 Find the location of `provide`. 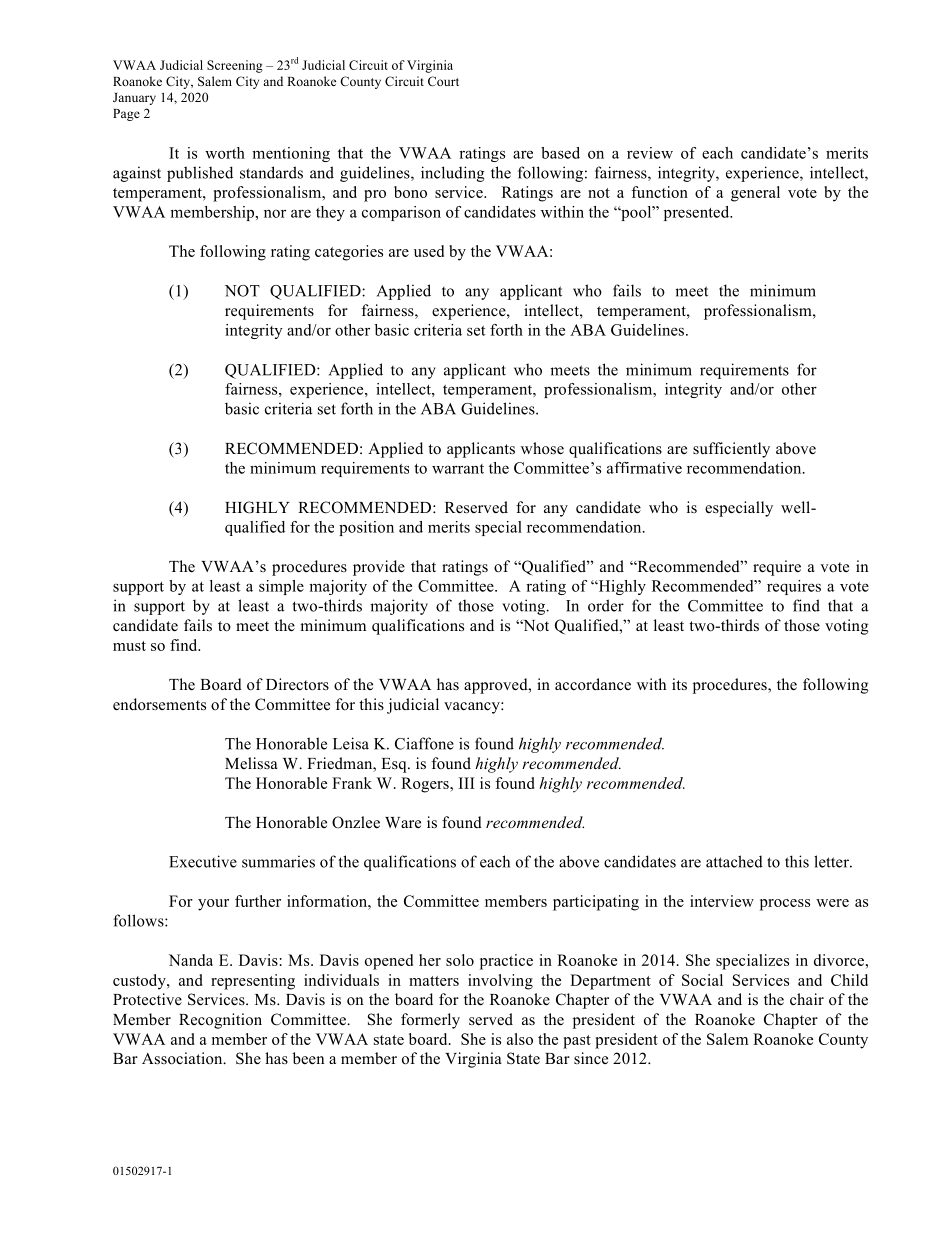

provide is located at coordinates (379, 568).
